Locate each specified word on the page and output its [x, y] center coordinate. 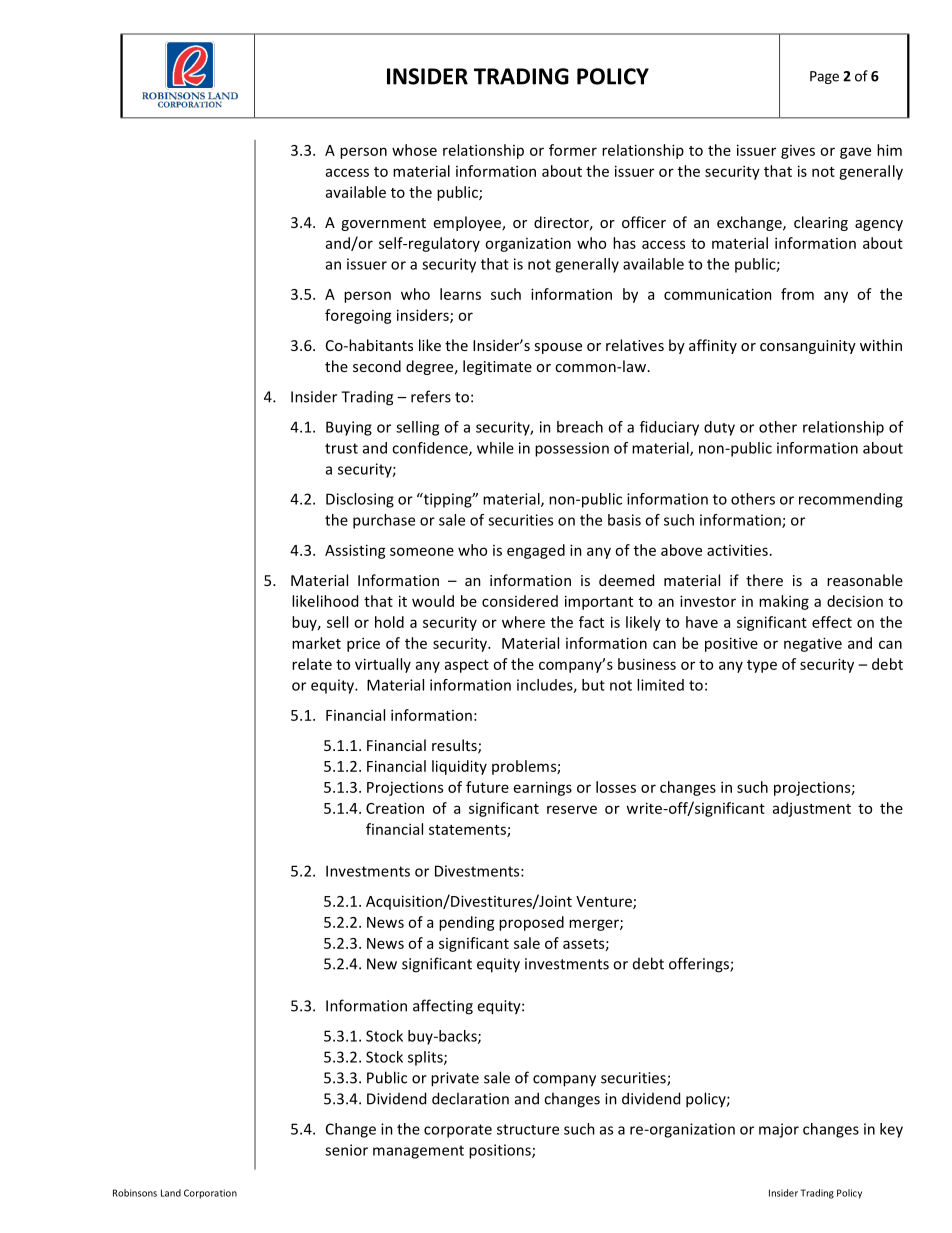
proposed [531, 923]
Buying [349, 428]
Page [824, 77]
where [523, 622]
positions [501, 1151]
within [881, 345]
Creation [395, 808]
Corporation [210, 1194]
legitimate [497, 367]
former [573, 150]
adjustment [812, 809]
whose [414, 150]
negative [813, 644]
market [316, 643]
